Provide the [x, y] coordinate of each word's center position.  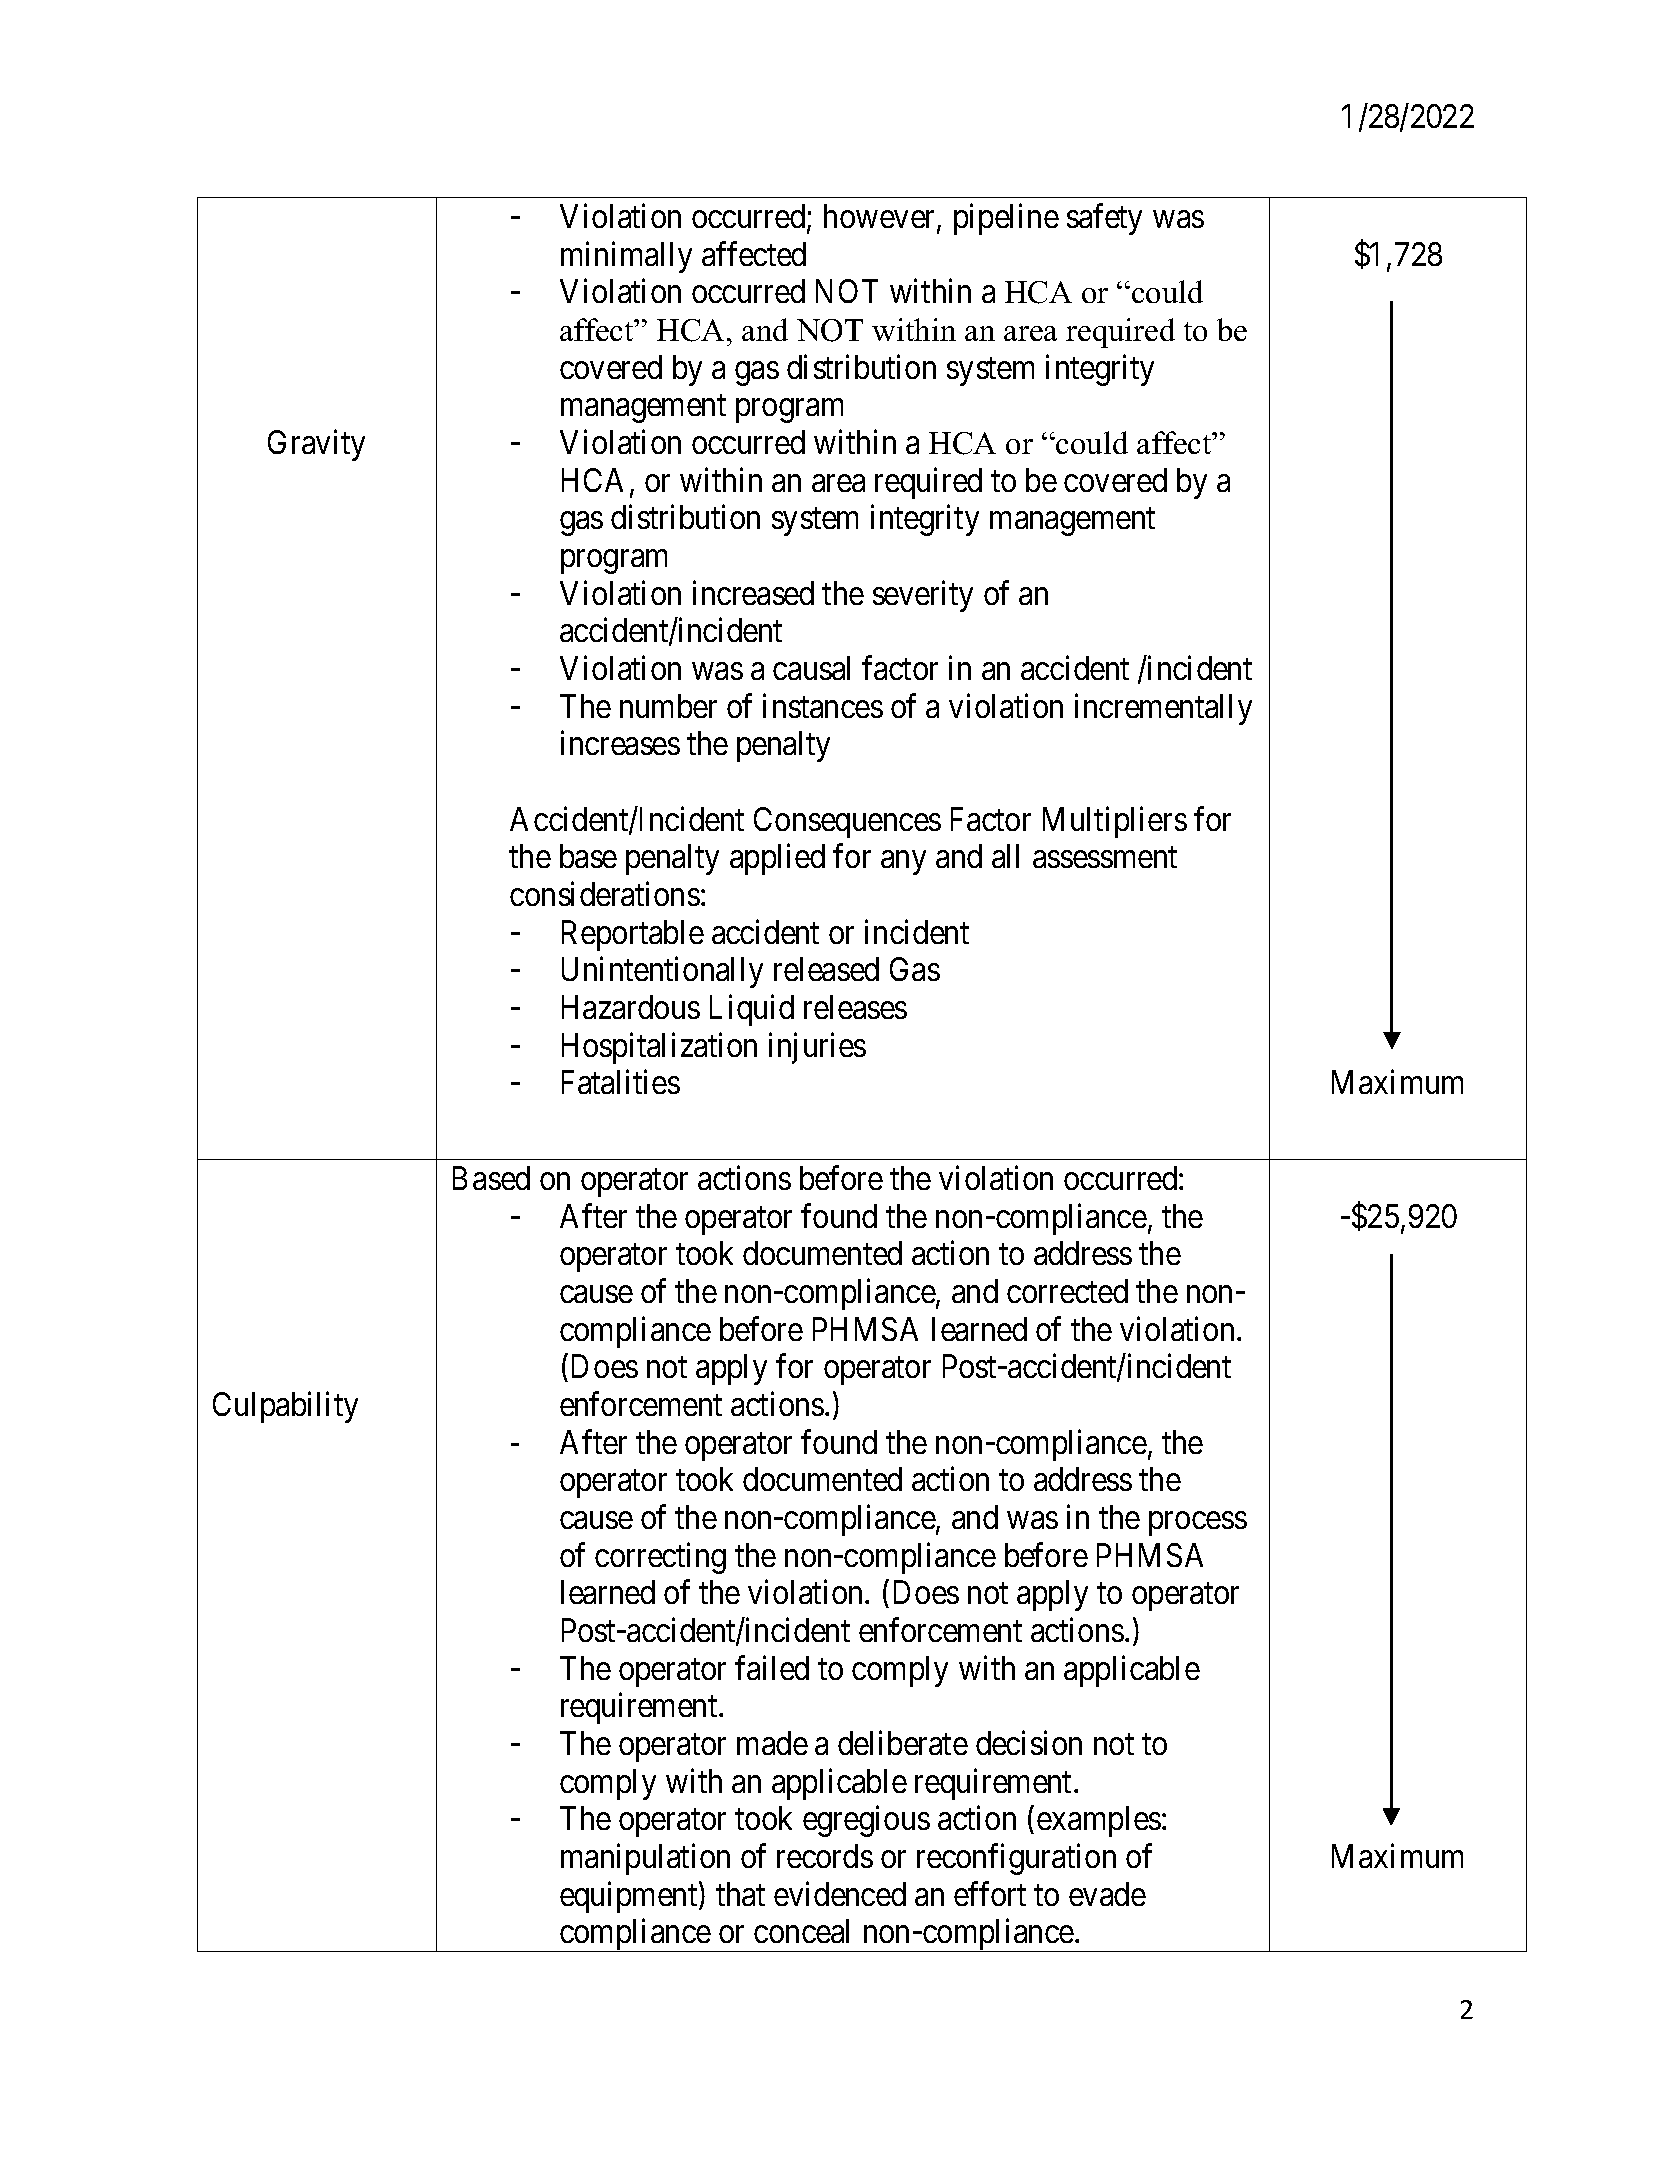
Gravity [316, 445]
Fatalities [621, 1082]
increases [620, 743]
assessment [1105, 858]
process [1198, 1524]
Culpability [285, 1407]
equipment [630, 1897]
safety [1104, 219]
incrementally [1163, 709]
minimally [626, 257]
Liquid [752, 1010]
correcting [660, 1558]
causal [811, 668]
